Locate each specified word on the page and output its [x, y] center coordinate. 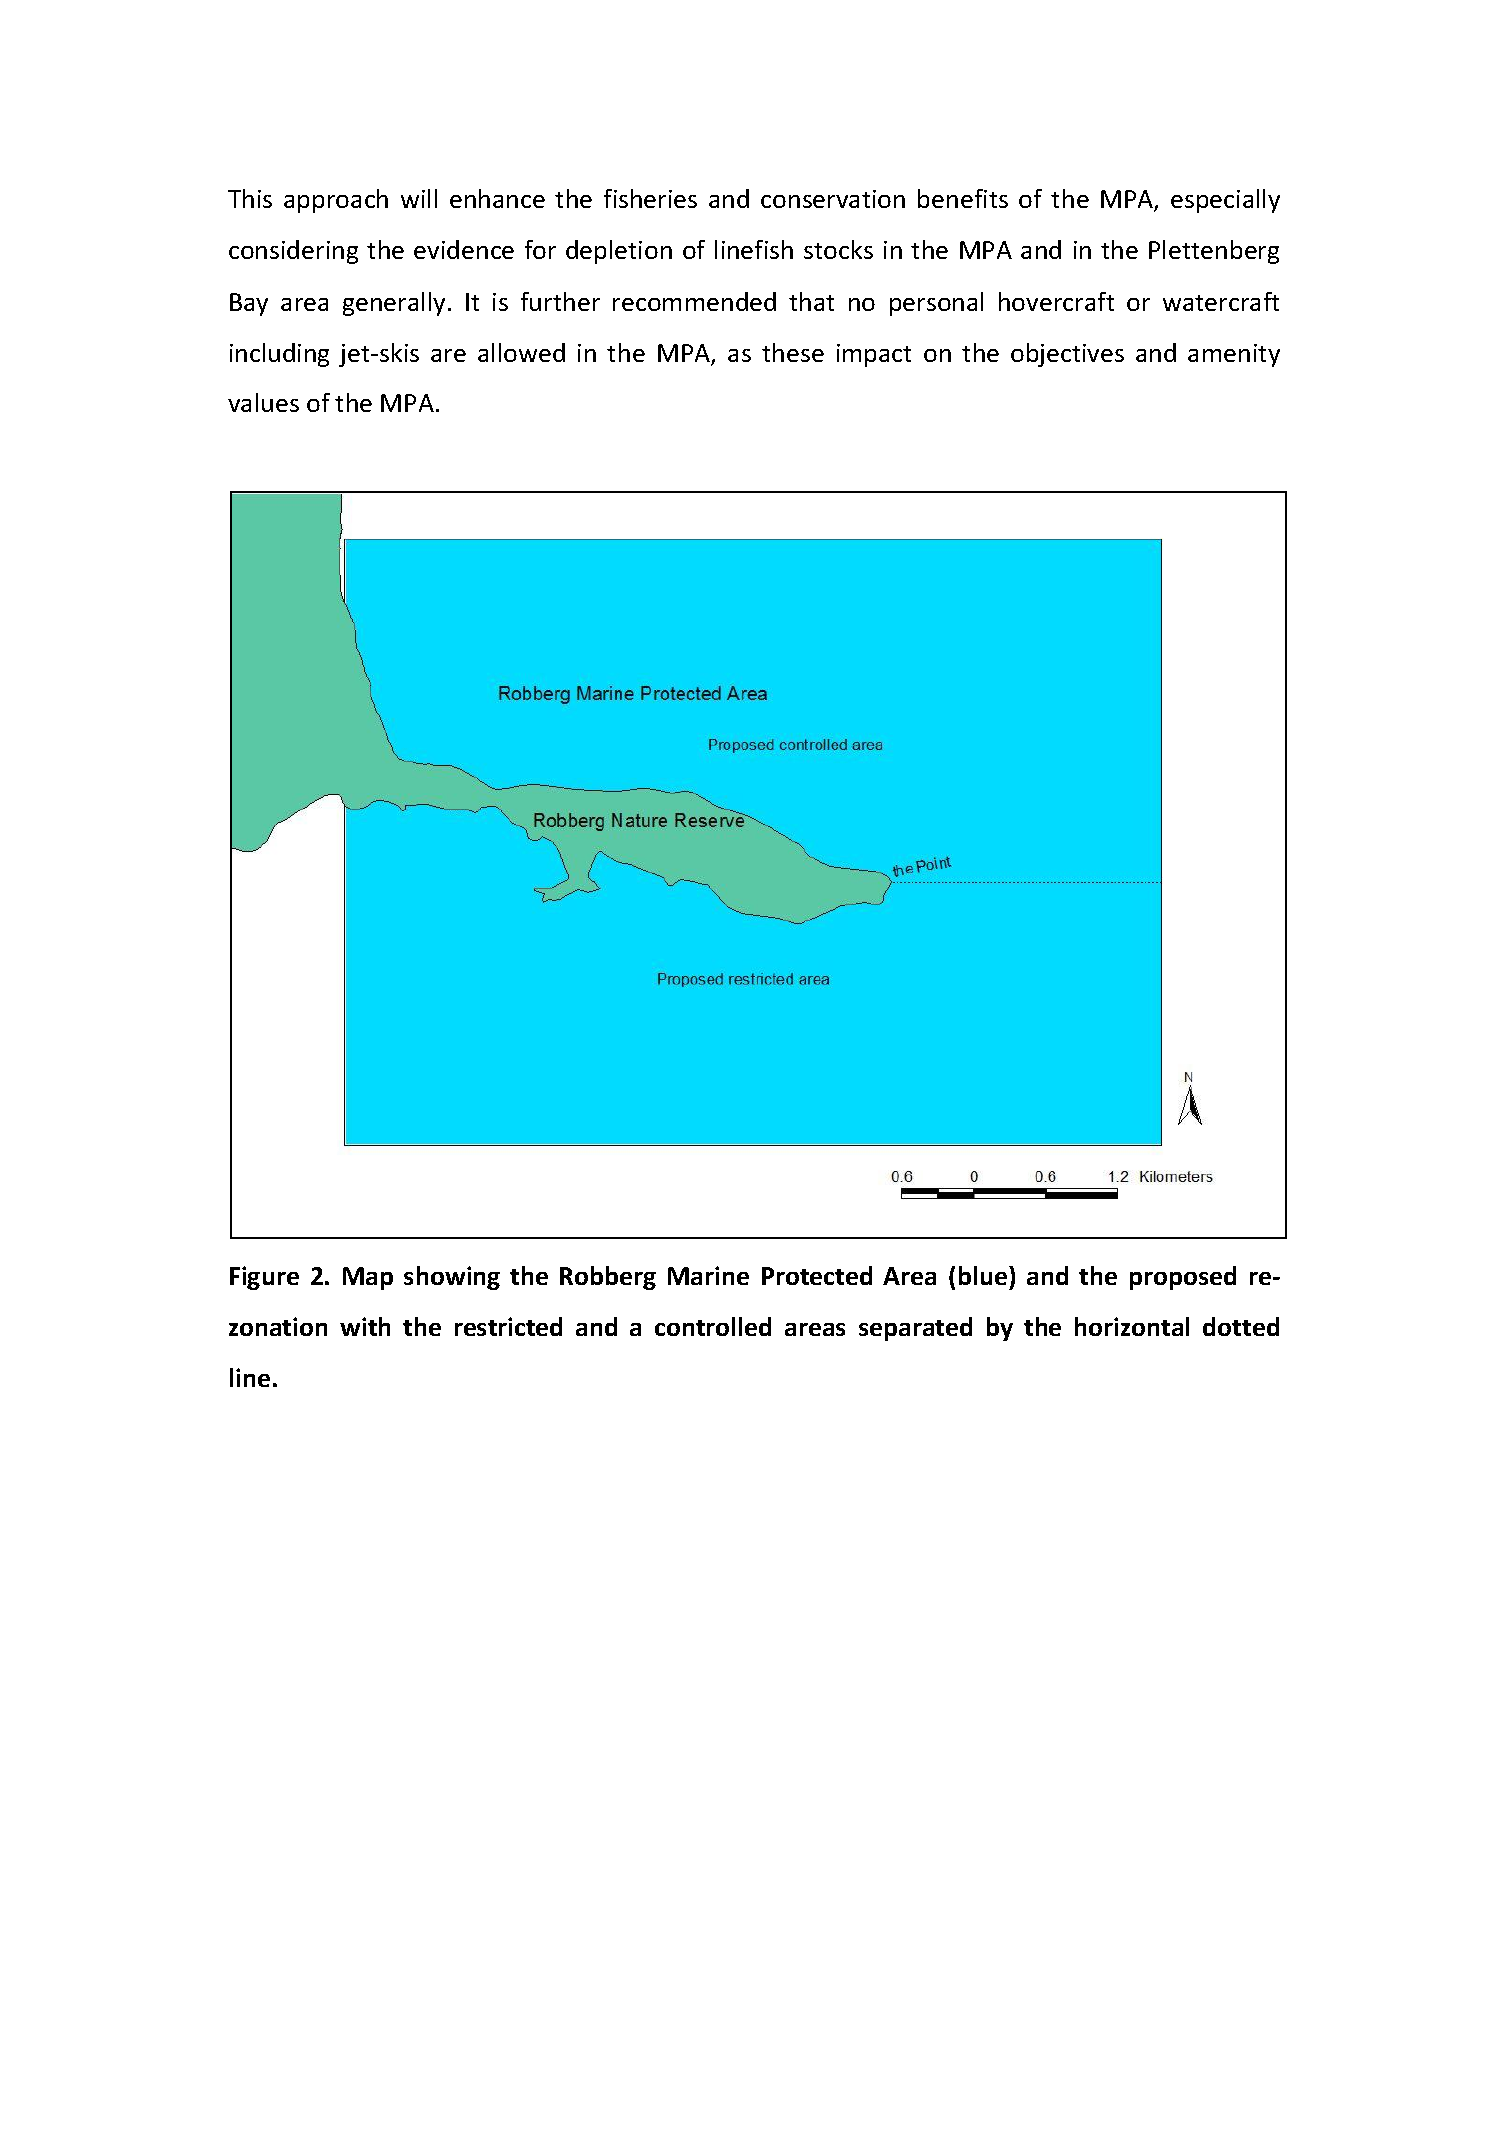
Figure [264, 1278]
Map [368, 1278]
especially [1225, 201]
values [263, 402]
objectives [1067, 355]
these [793, 352]
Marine [708, 1275]
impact [874, 355]
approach [336, 201]
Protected [817, 1275]
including [279, 355]
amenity [1234, 355]
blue [984, 1275]
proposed [1183, 1278]
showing [452, 1278]
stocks [838, 249]
